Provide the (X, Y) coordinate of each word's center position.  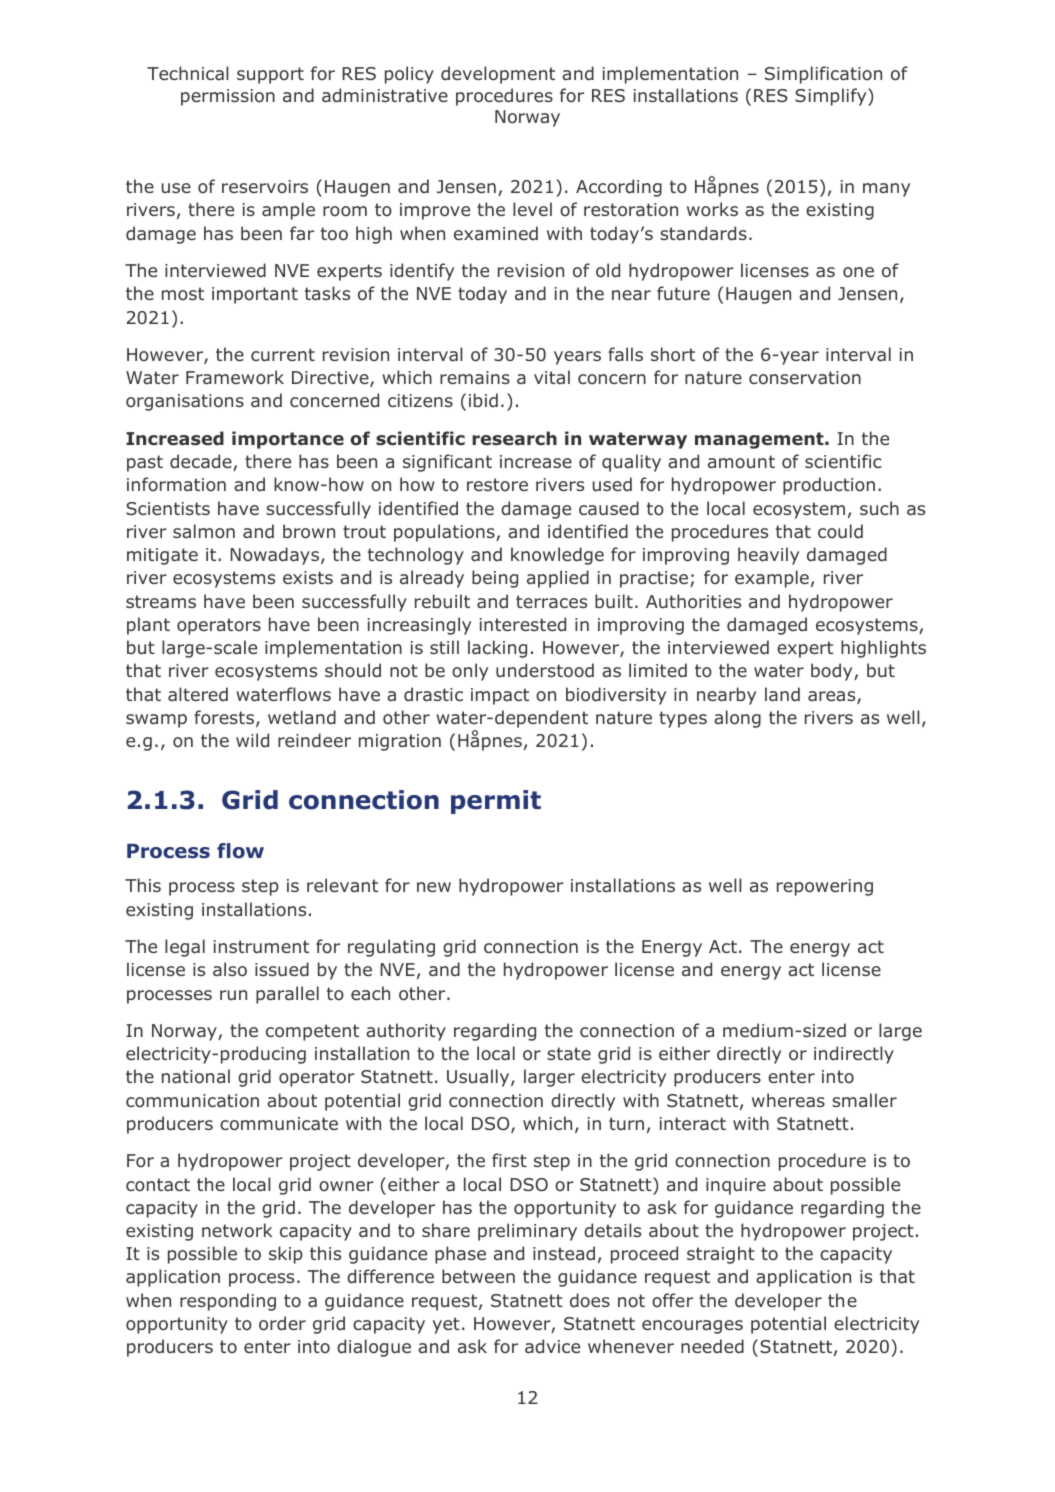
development (498, 75)
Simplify (832, 97)
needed (712, 1346)
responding (228, 1302)
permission (228, 97)
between (478, 1276)
